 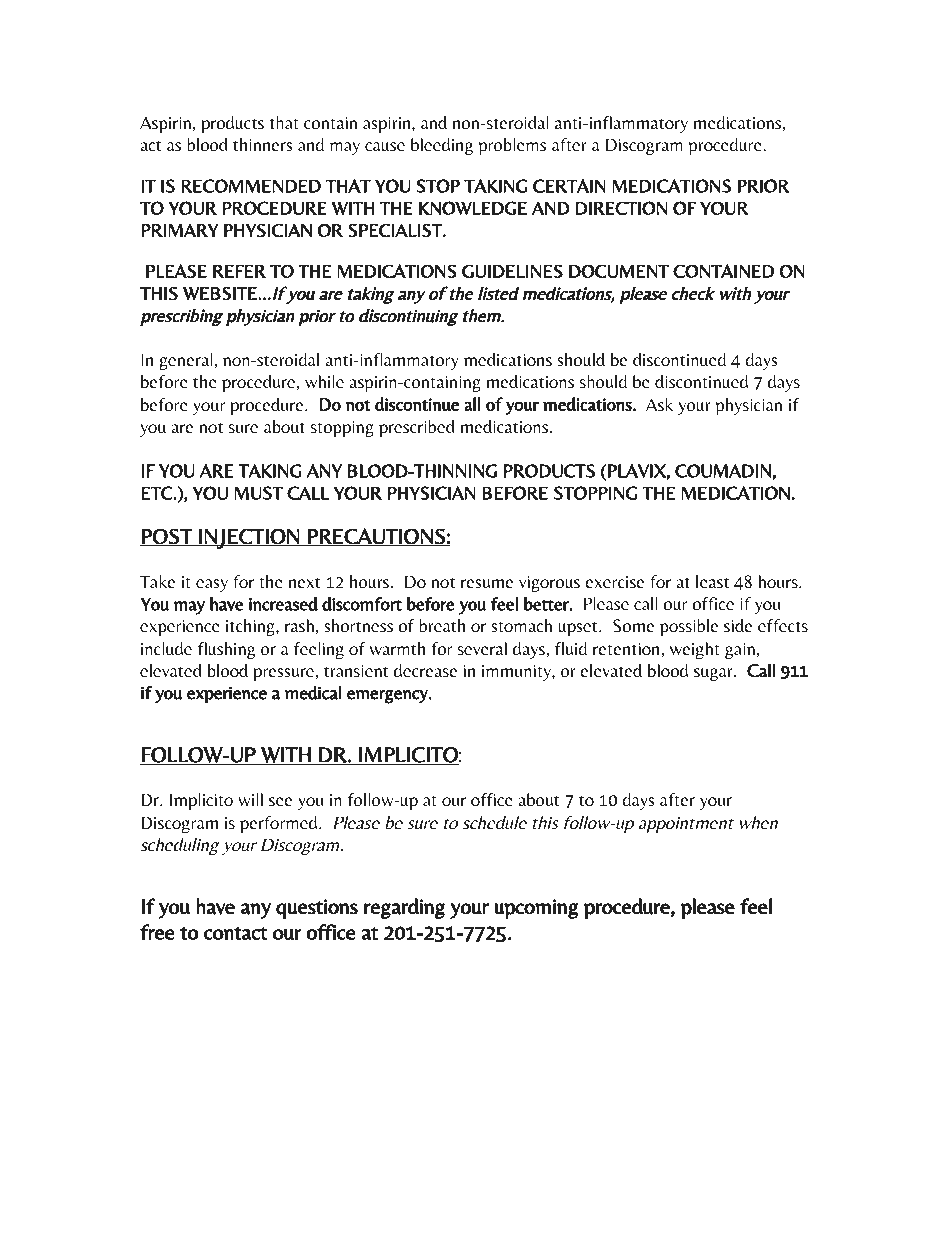 What do you see at coordinates (712, 582) in the screenshot?
I see `least` at bounding box center [712, 582].
